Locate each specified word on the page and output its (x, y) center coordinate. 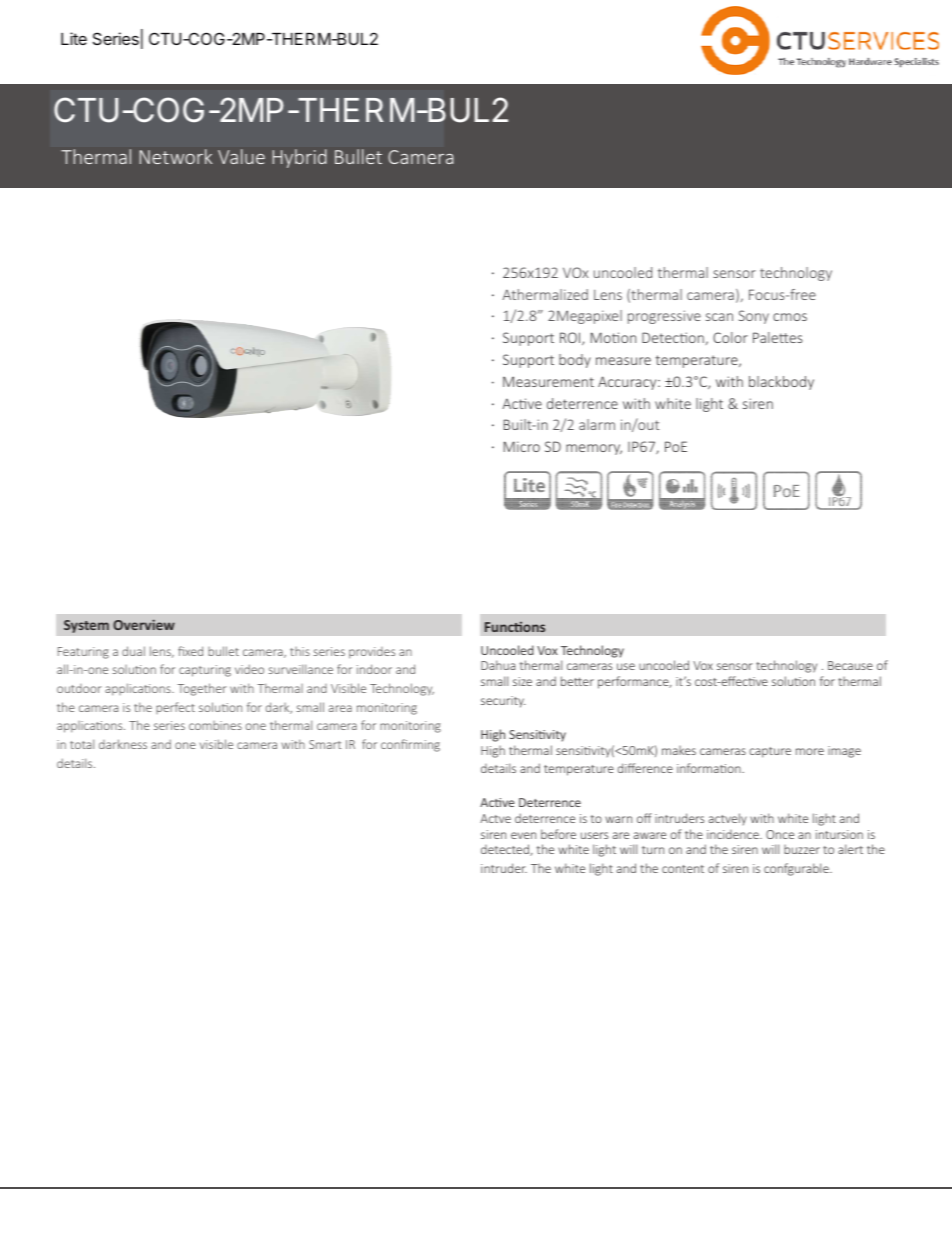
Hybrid (299, 158)
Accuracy (628, 383)
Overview (144, 624)
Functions (515, 627)
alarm (597, 424)
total (82, 744)
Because (850, 665)
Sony (754, 317)
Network (176, 156)
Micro (522, 446)
